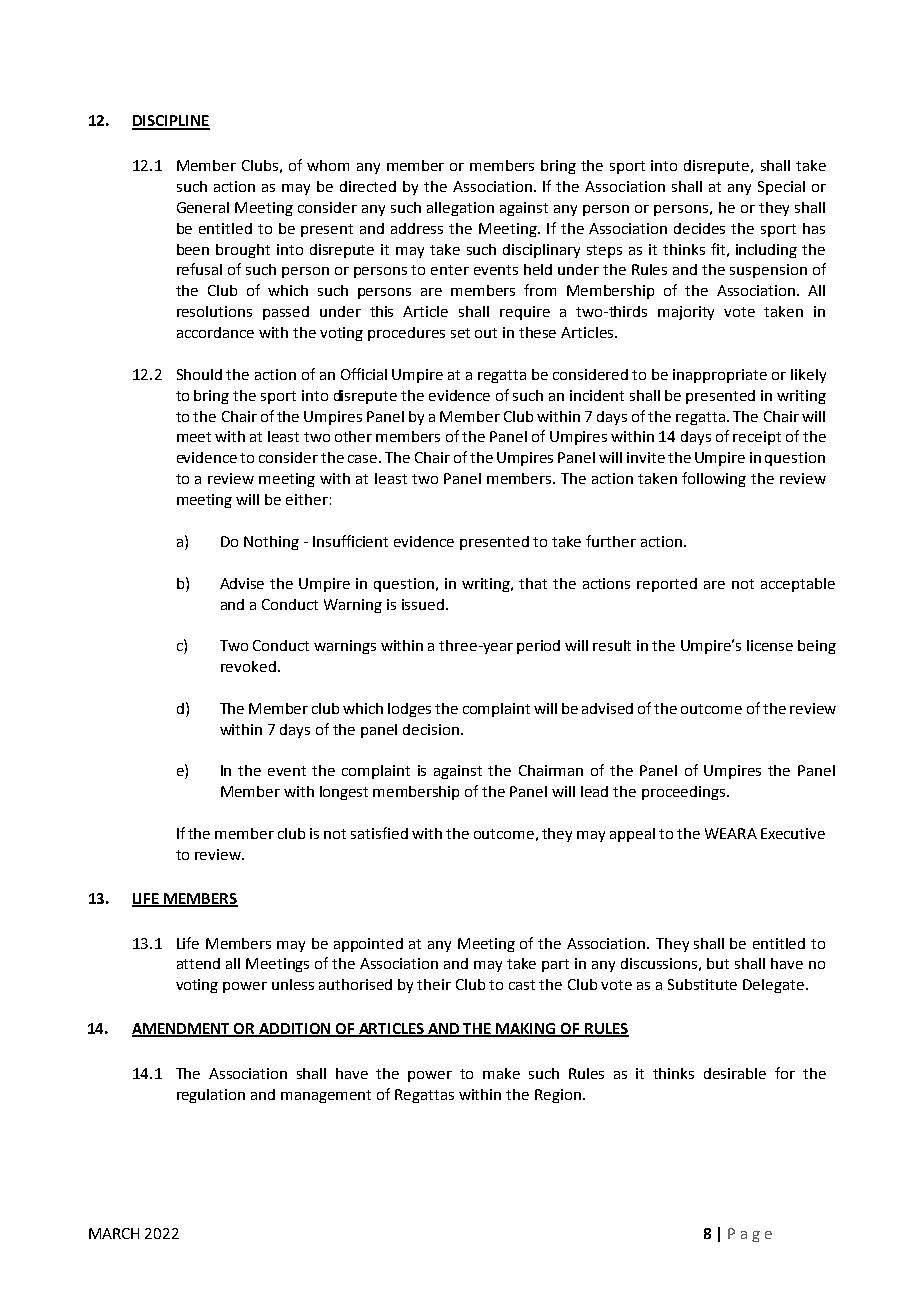 This screenshot has height=1308, width=924. Describe the element at coordinates (781, 188) in the screenshot. I see `Special` at that location.
